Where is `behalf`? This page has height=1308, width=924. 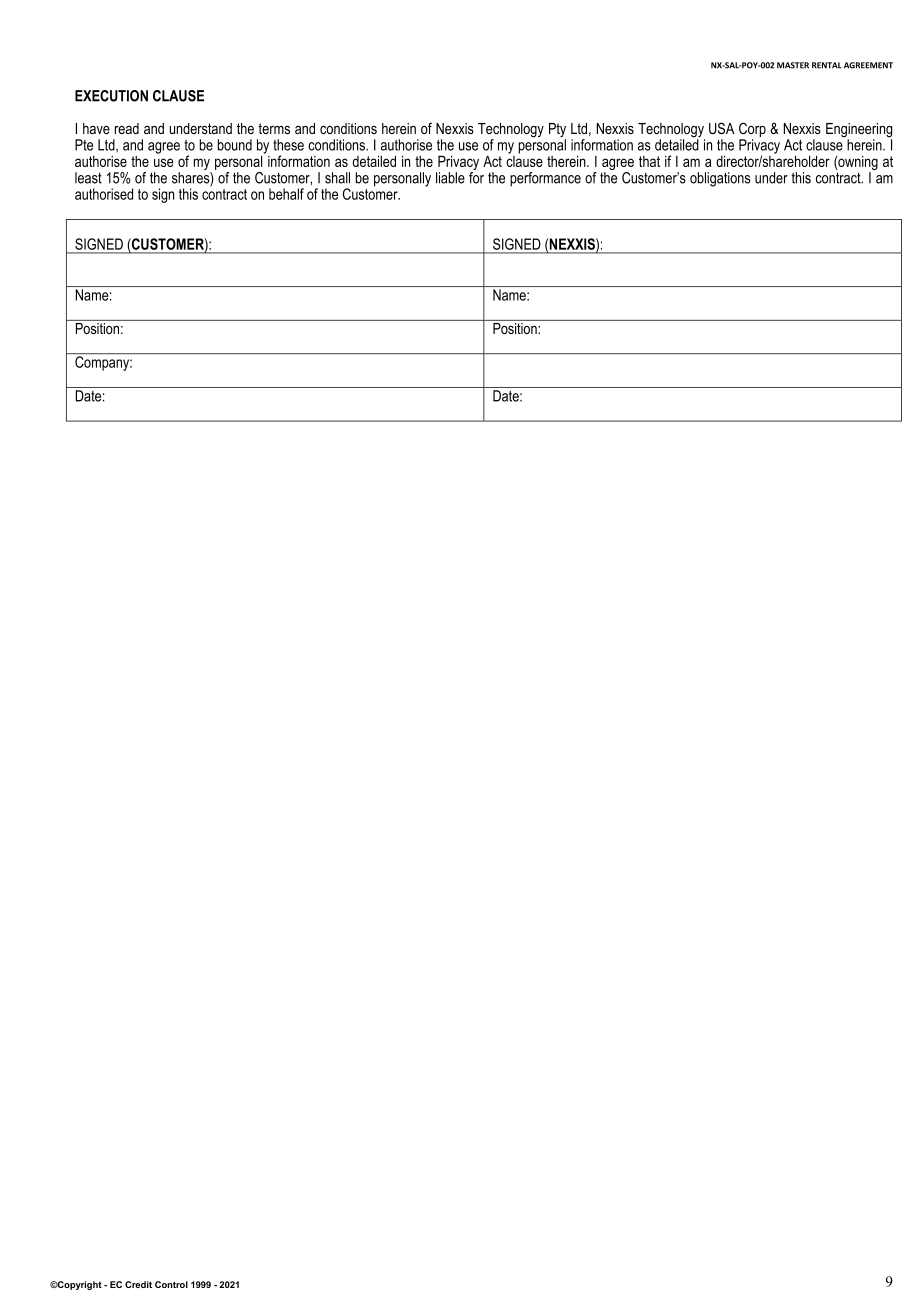
behalf is located at coordinates (286, 194).
